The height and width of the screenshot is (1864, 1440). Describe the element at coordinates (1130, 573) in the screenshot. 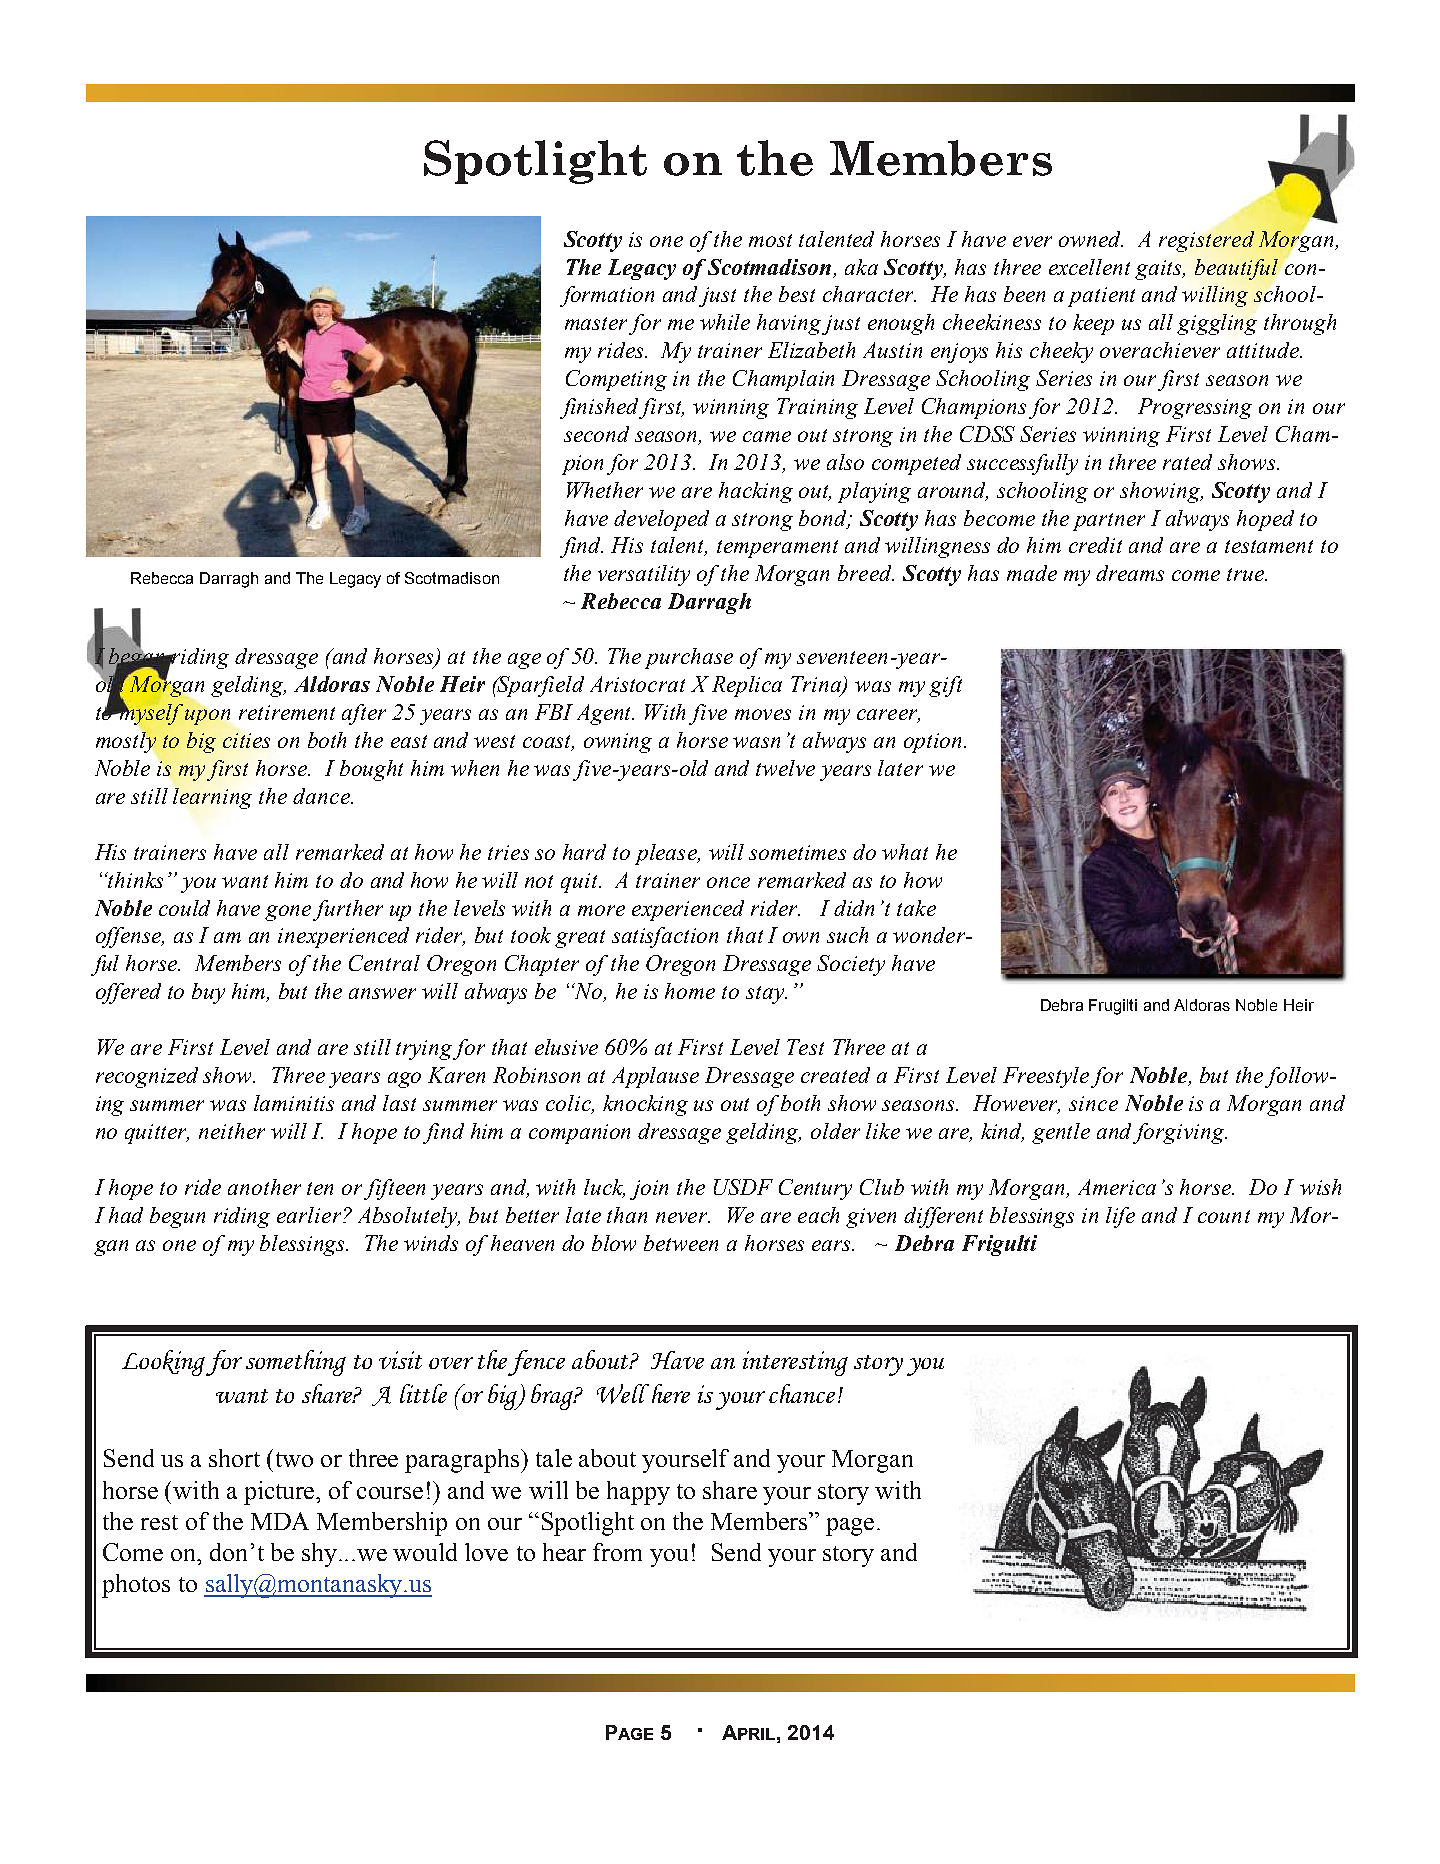

I see `dreams` at that location.
